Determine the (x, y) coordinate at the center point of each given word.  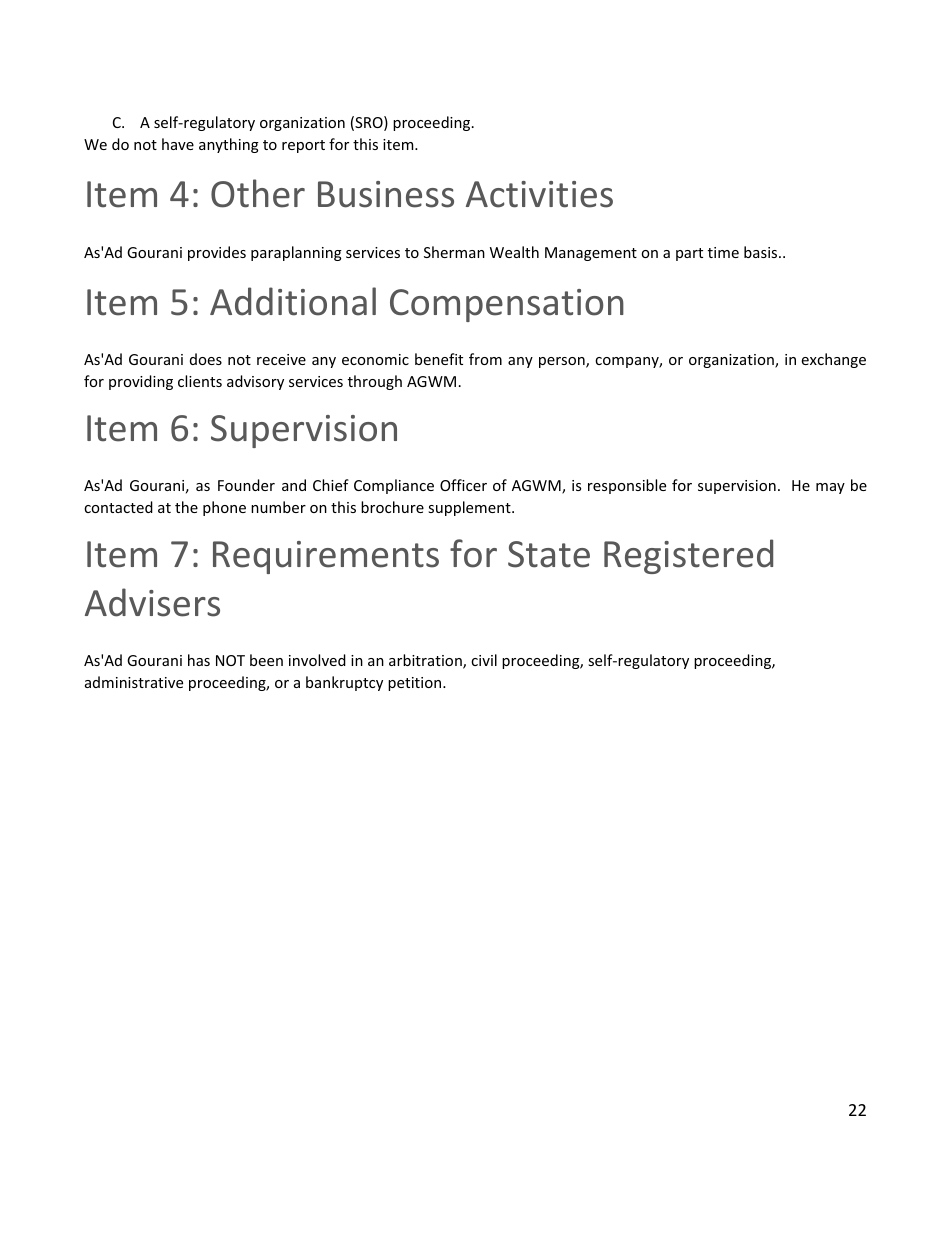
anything (229, 145)
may (830, 488)
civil (484, 660)
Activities (539, 194)
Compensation (507, 305)
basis (762, 252)
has (199, 660)
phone (224, 508)
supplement (470, 508)
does (206, 359)
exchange (833, 360)
